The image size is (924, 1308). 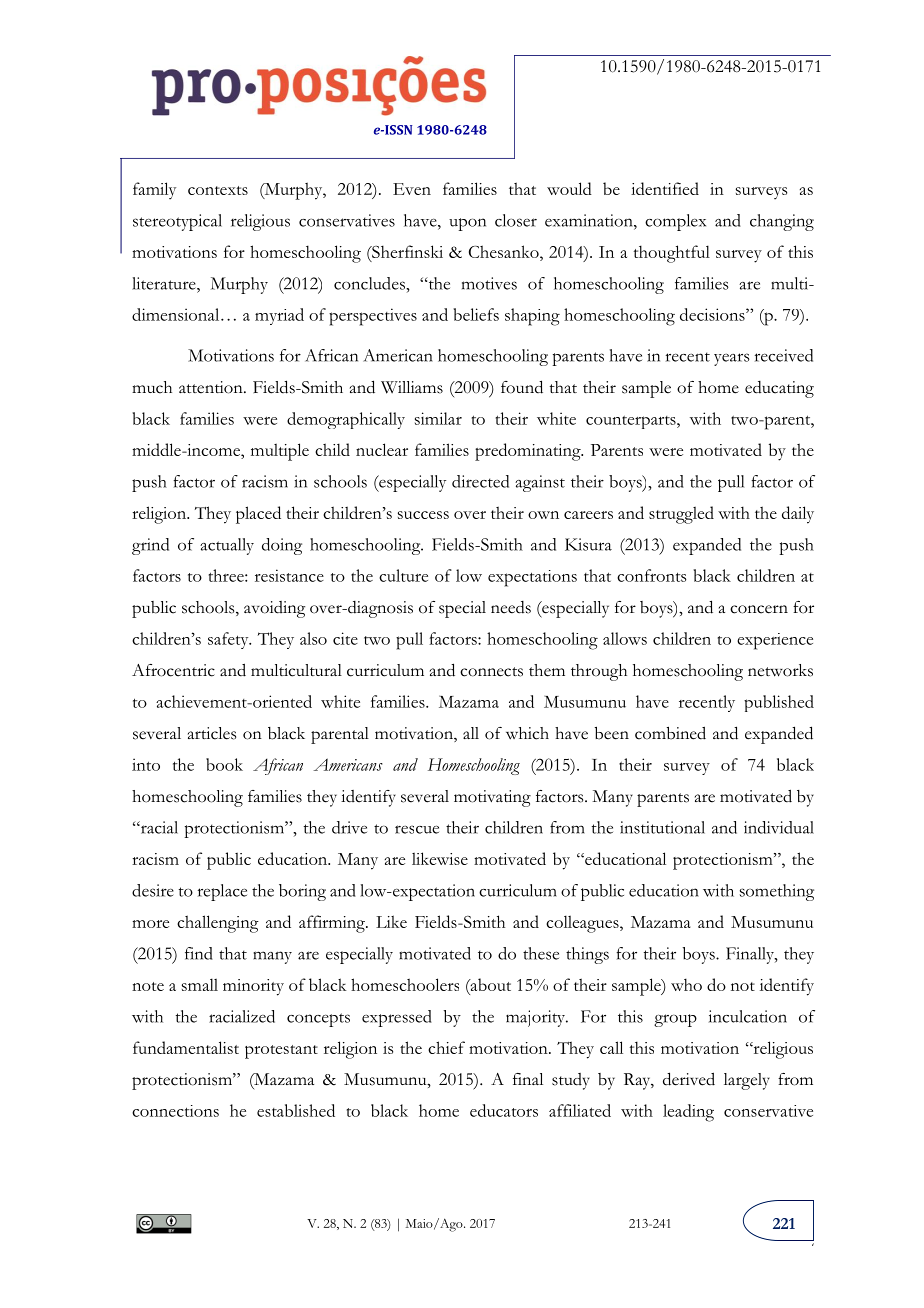 What do you see at coordinates (675, 222) in the document?
I see `complex` at bounding box center [675, 222].
